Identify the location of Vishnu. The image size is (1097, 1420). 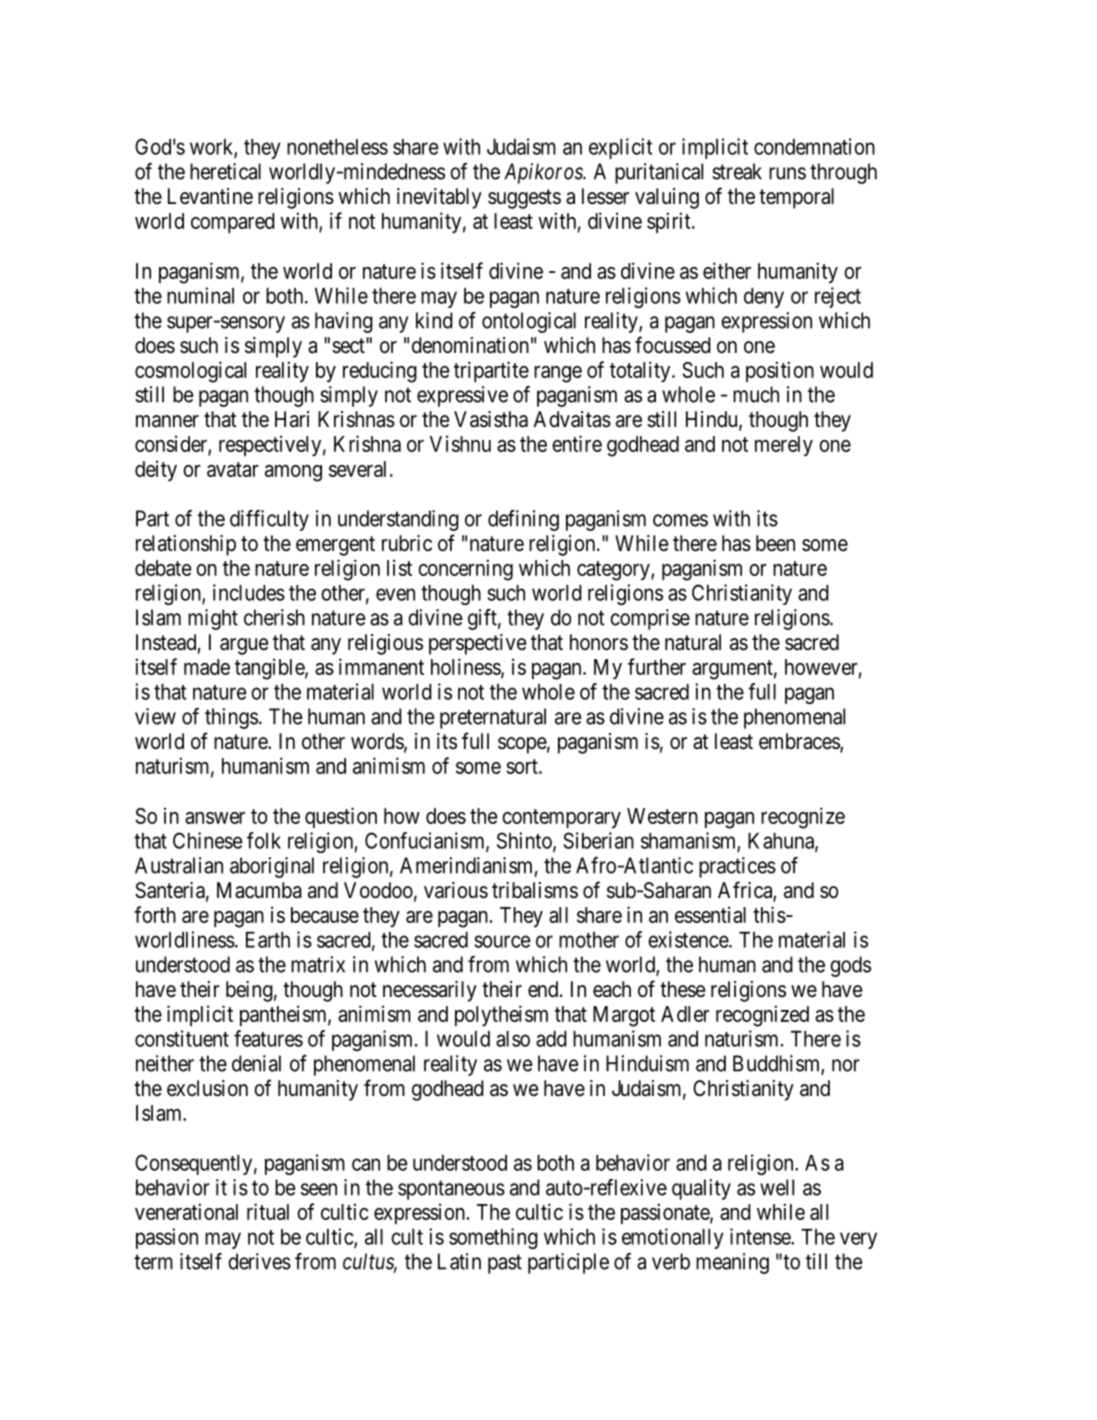
(460, 443).
